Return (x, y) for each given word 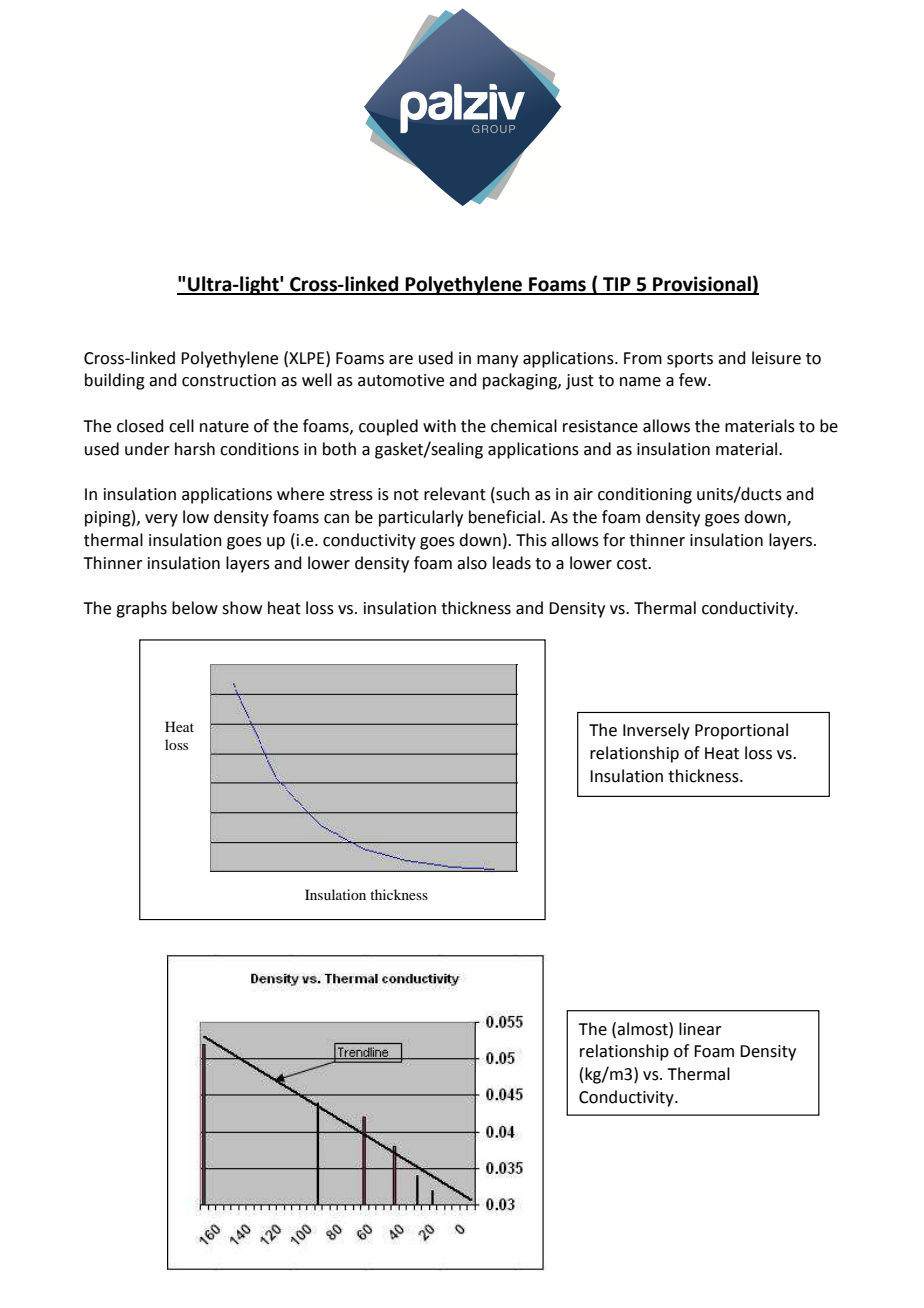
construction (229, 380)
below (195, 608)
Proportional (741, 731)
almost (643, 1029)
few (694, 380)
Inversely (656, 731)
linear (700, 1029)
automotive (401, 380)
